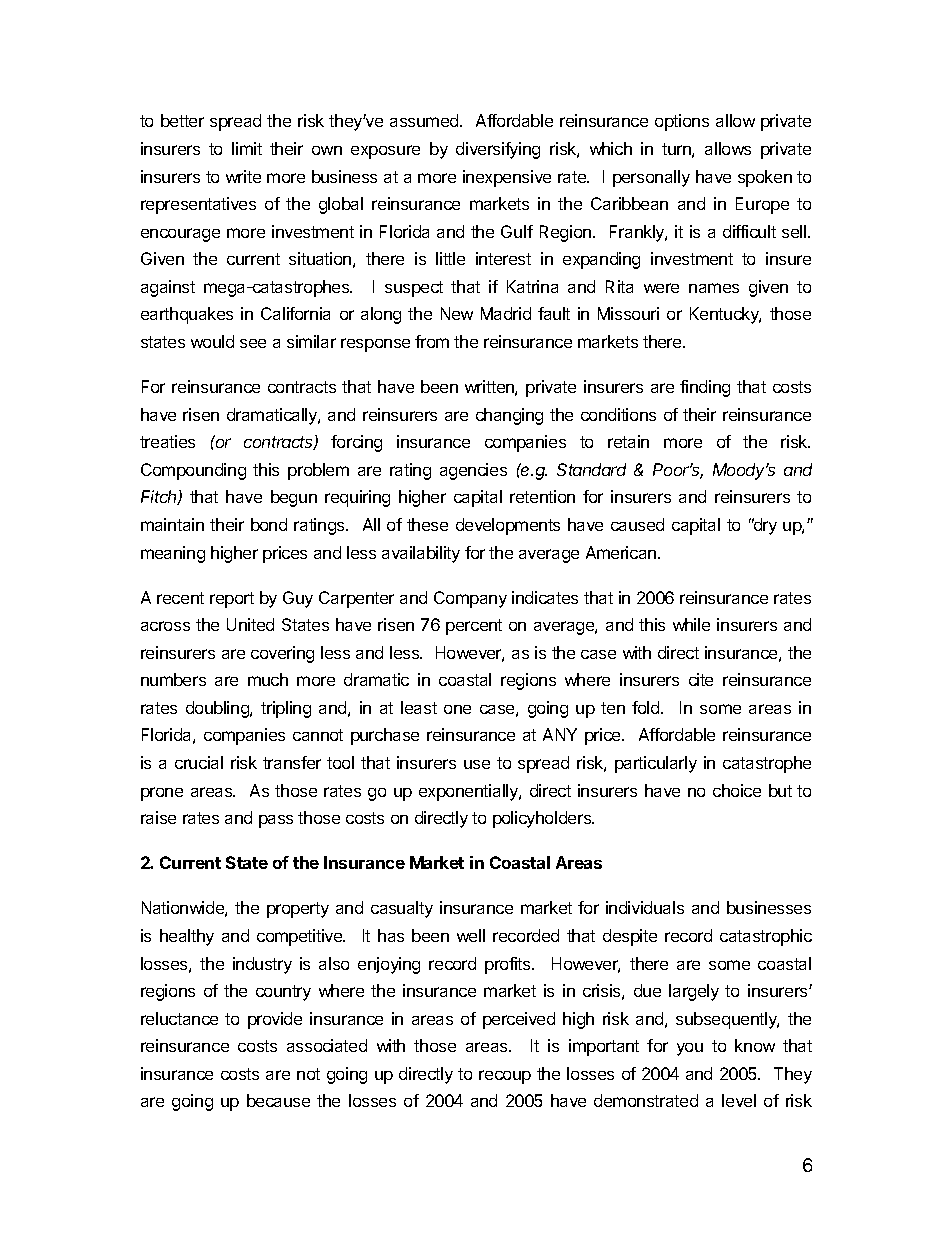 The height and width of the screenshot is (1233, 952). Describe the element at coordinates (505, 1077) in the screenshot. I see `recoup` at that location.
